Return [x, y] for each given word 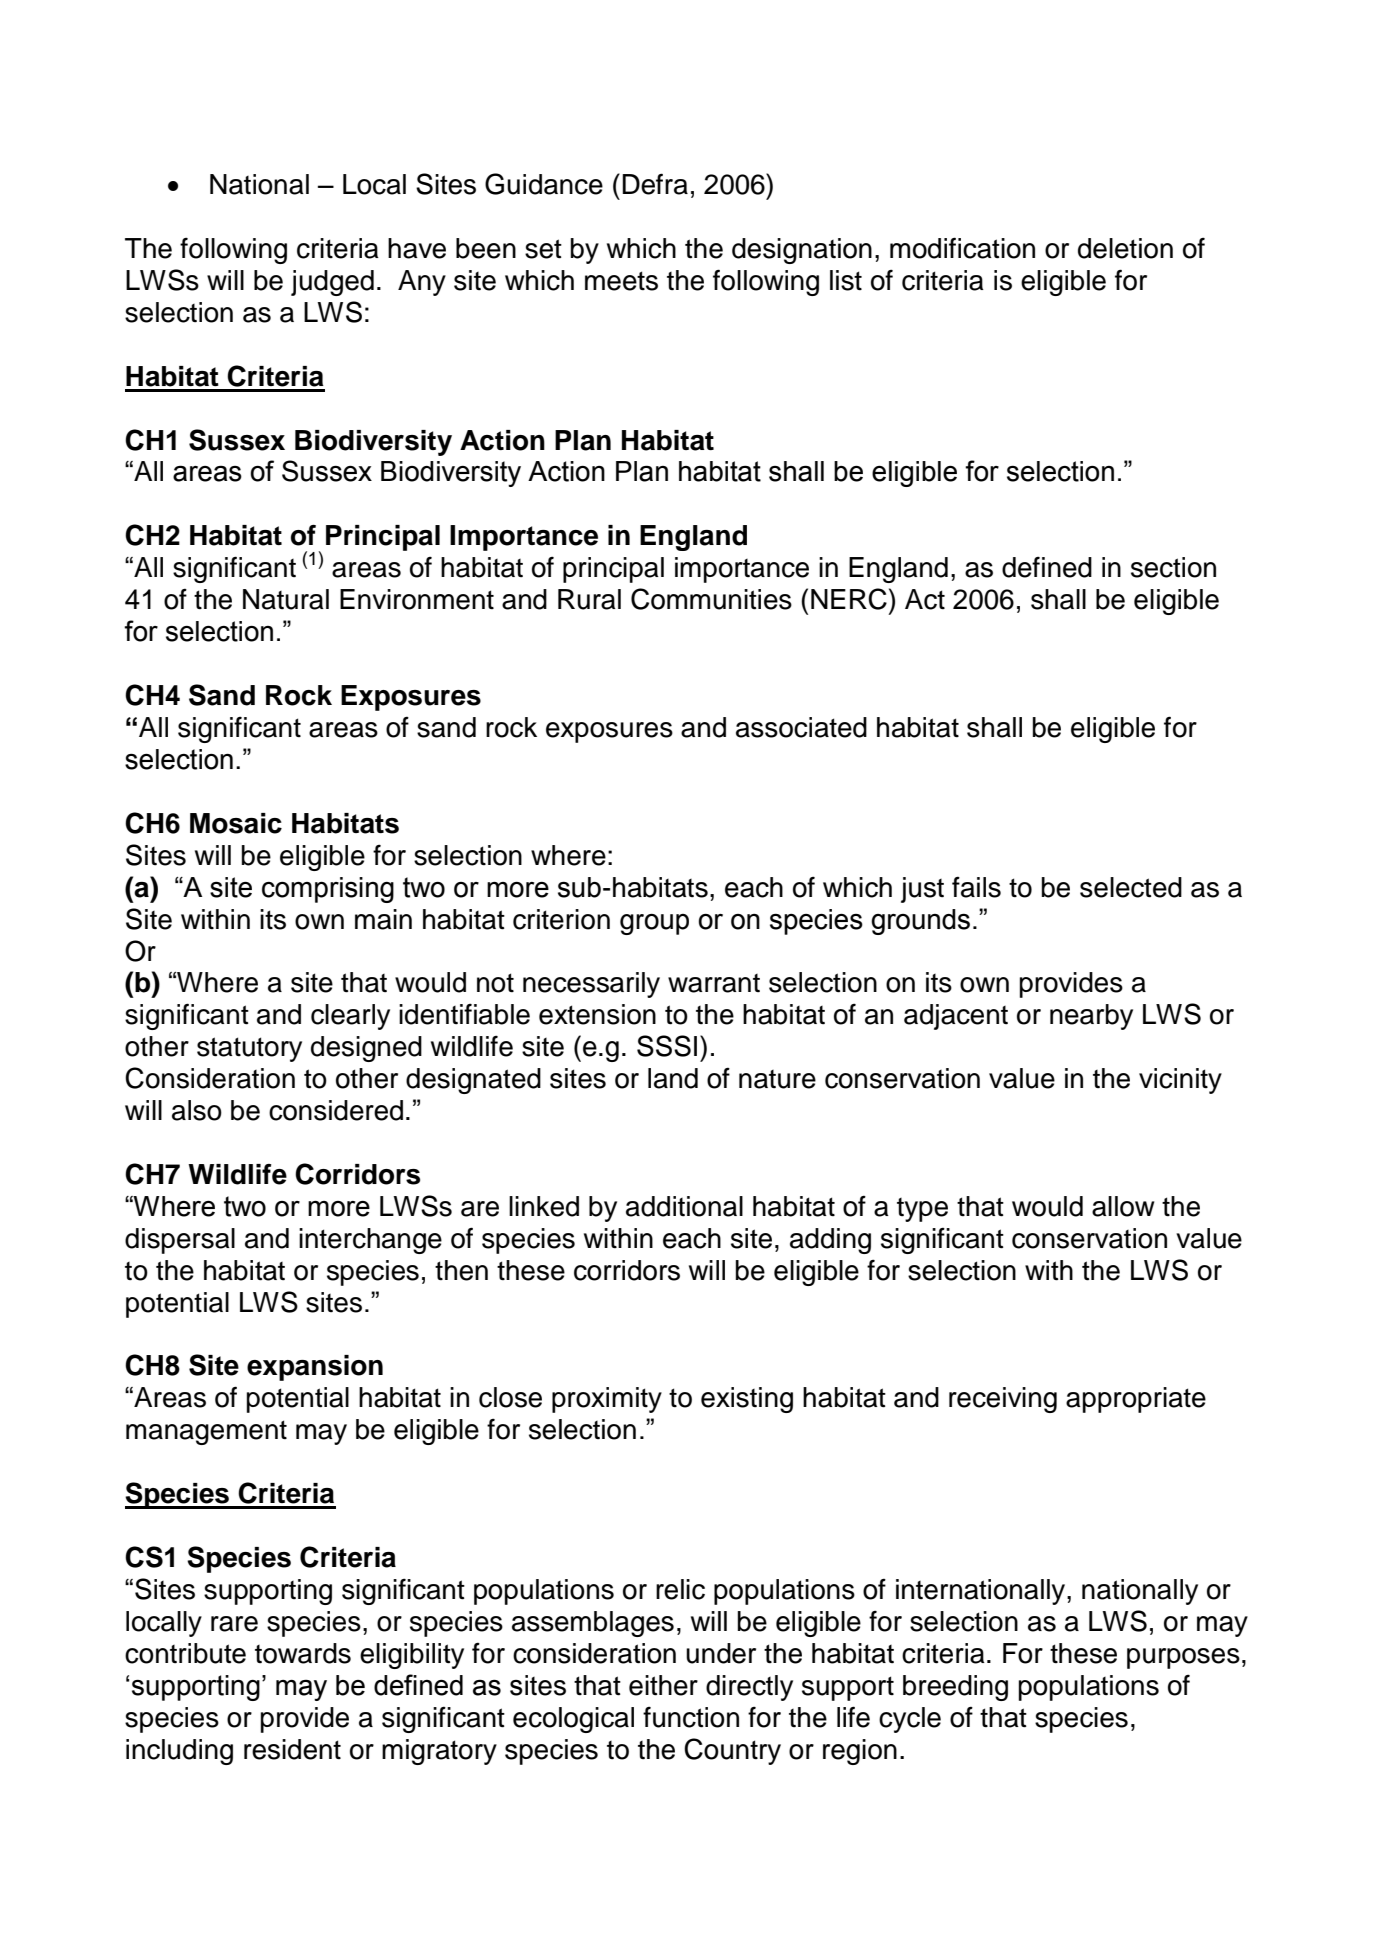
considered [336, 1110]
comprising [328, 890]
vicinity [1180, 1081]
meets [621, 281]
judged [332, 283]
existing [747, 1400]
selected [1131, 887]
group [654, 924]
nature [777, 1079]
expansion [315, 1368]
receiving [1003, 1400]
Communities [711, 599]
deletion [1125, 248]
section [1173, 567]
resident [292, 1749]
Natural [286, 599]
